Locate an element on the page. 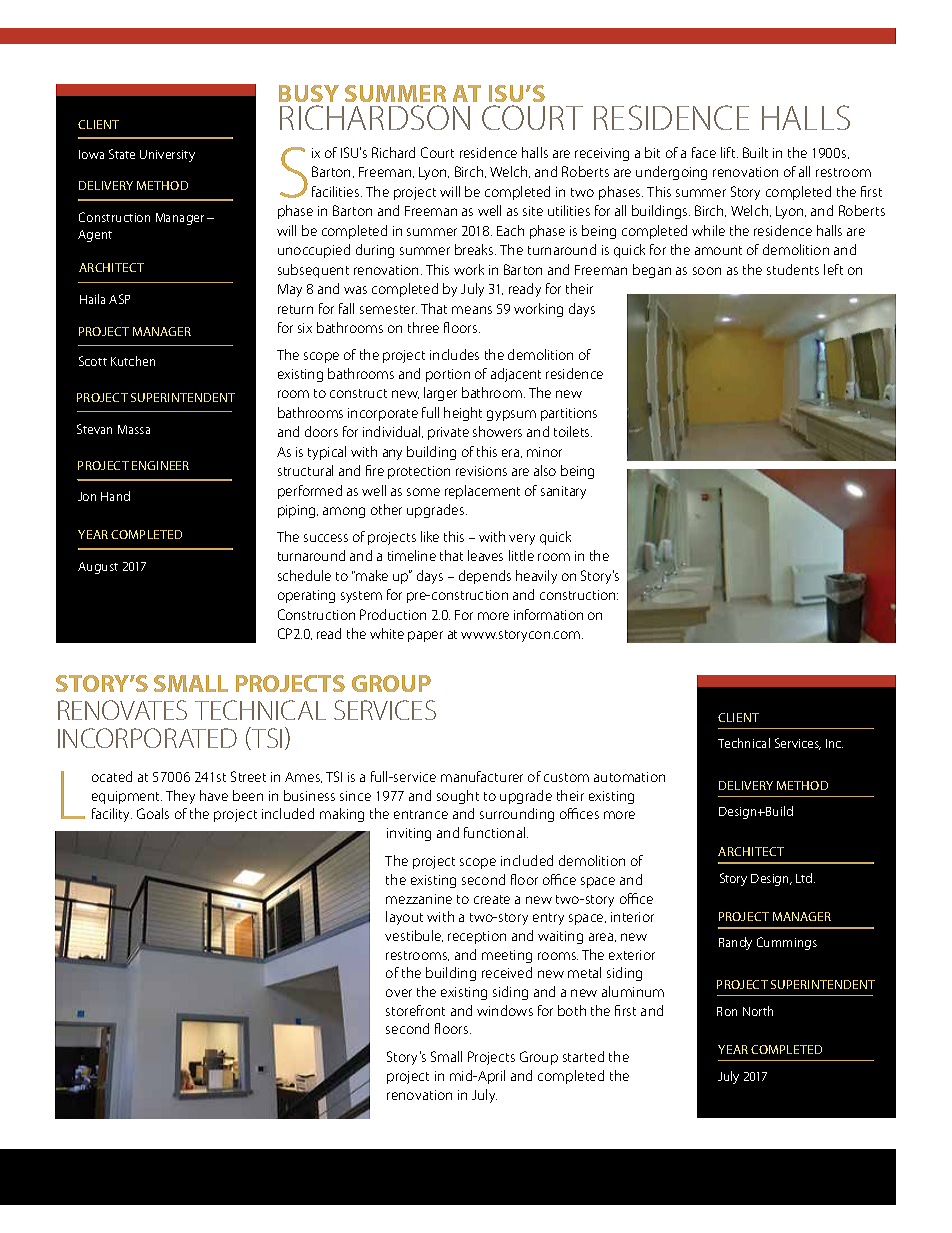 The image size is (952, 1233). Street is located at coordinates (248, 776).
